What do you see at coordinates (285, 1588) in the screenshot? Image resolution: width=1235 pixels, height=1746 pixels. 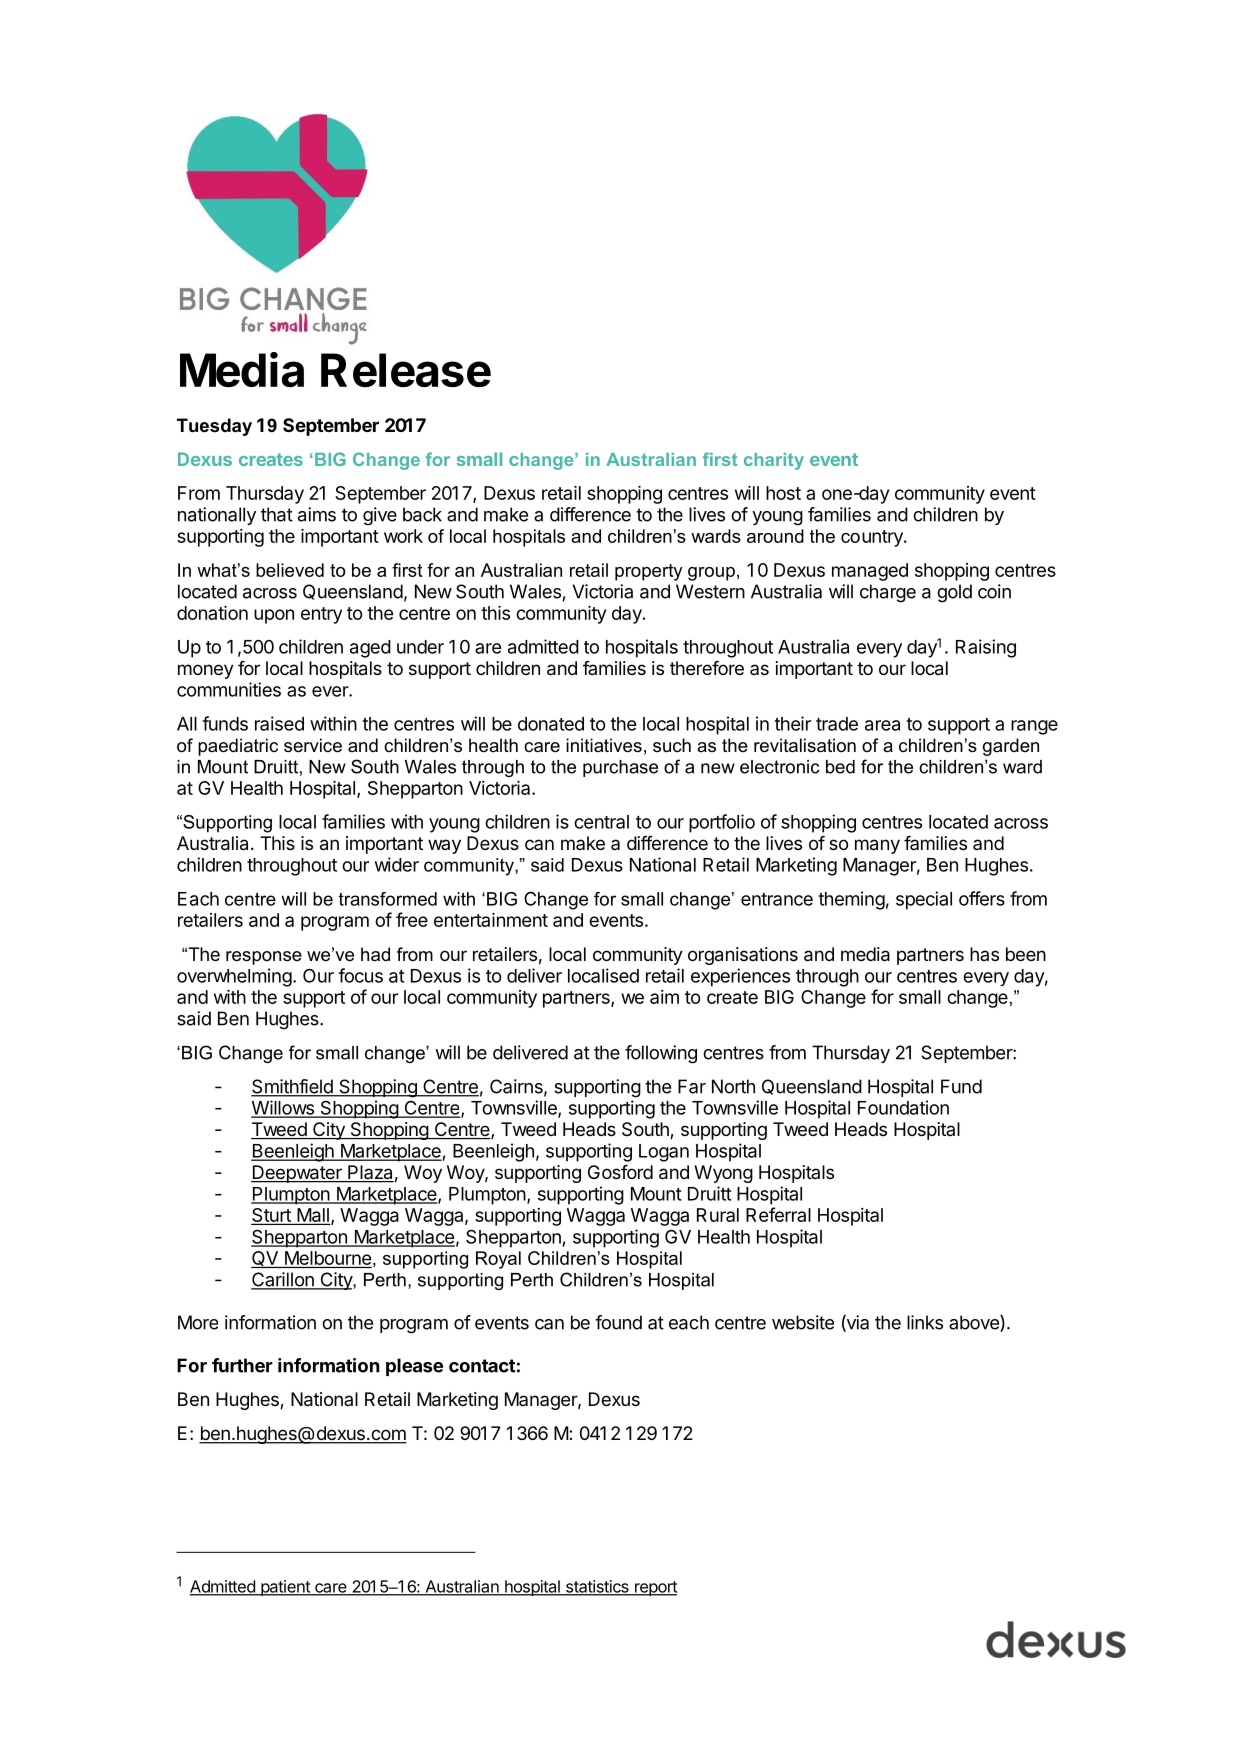 I see `patient` at bounding box center [285, 1588].
